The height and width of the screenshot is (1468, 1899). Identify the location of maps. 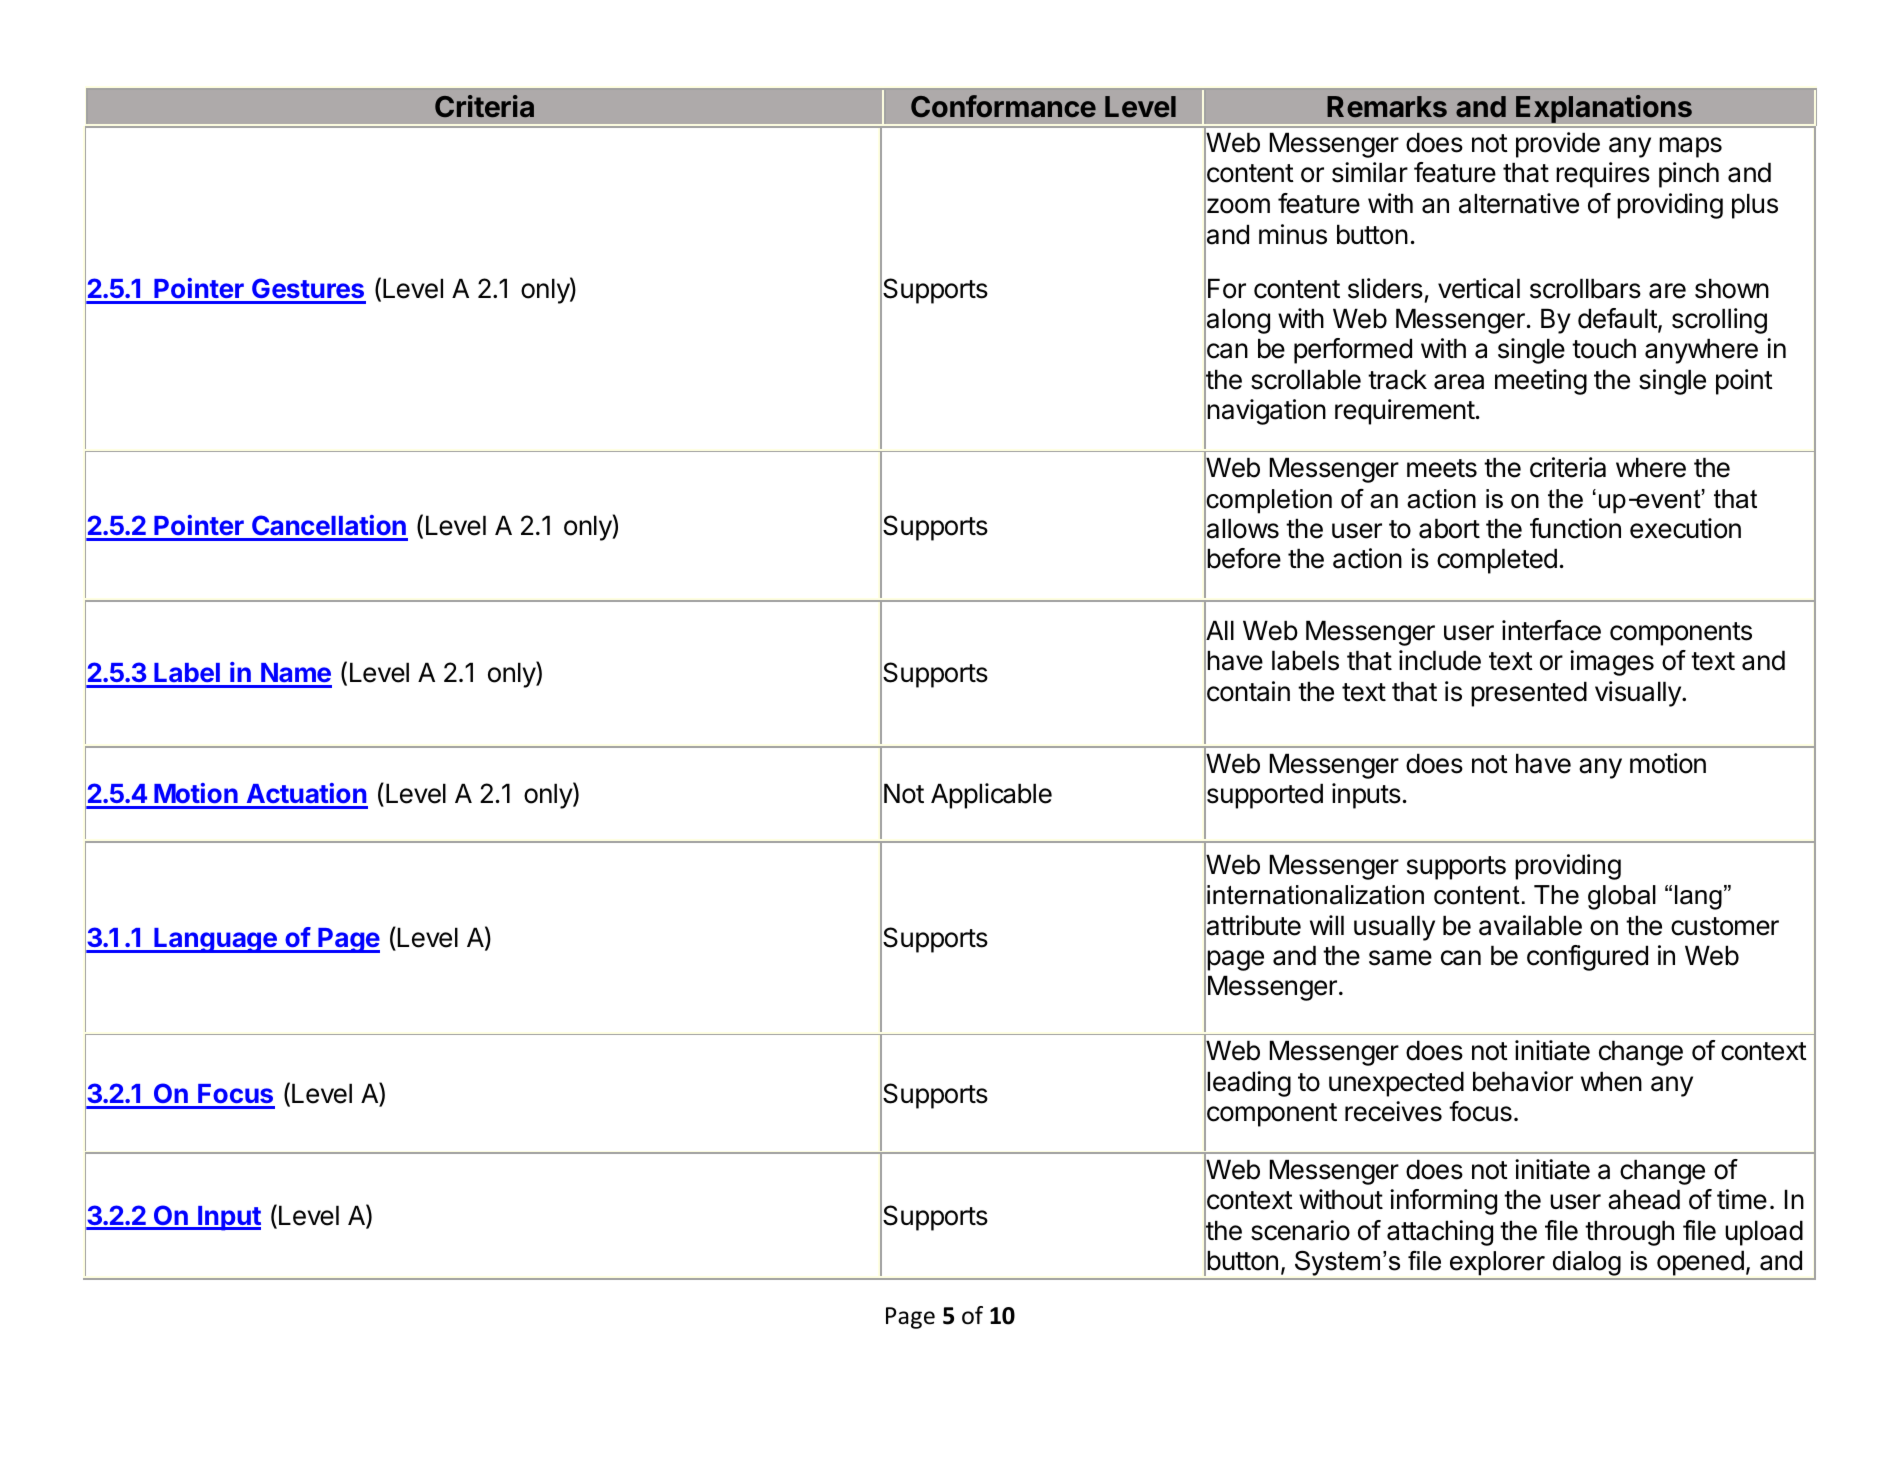
(1690, 147).
